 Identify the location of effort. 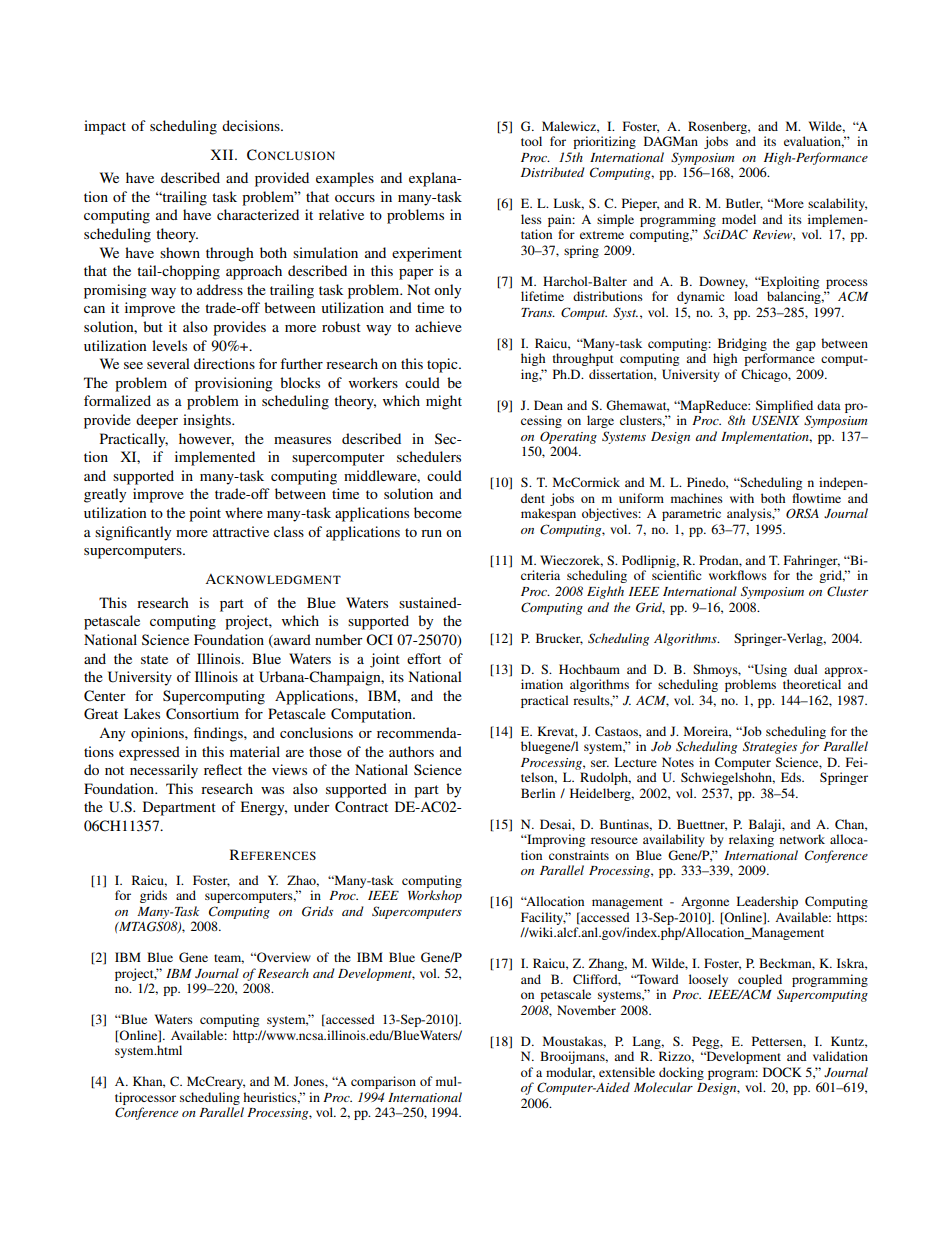
(424, 658).
